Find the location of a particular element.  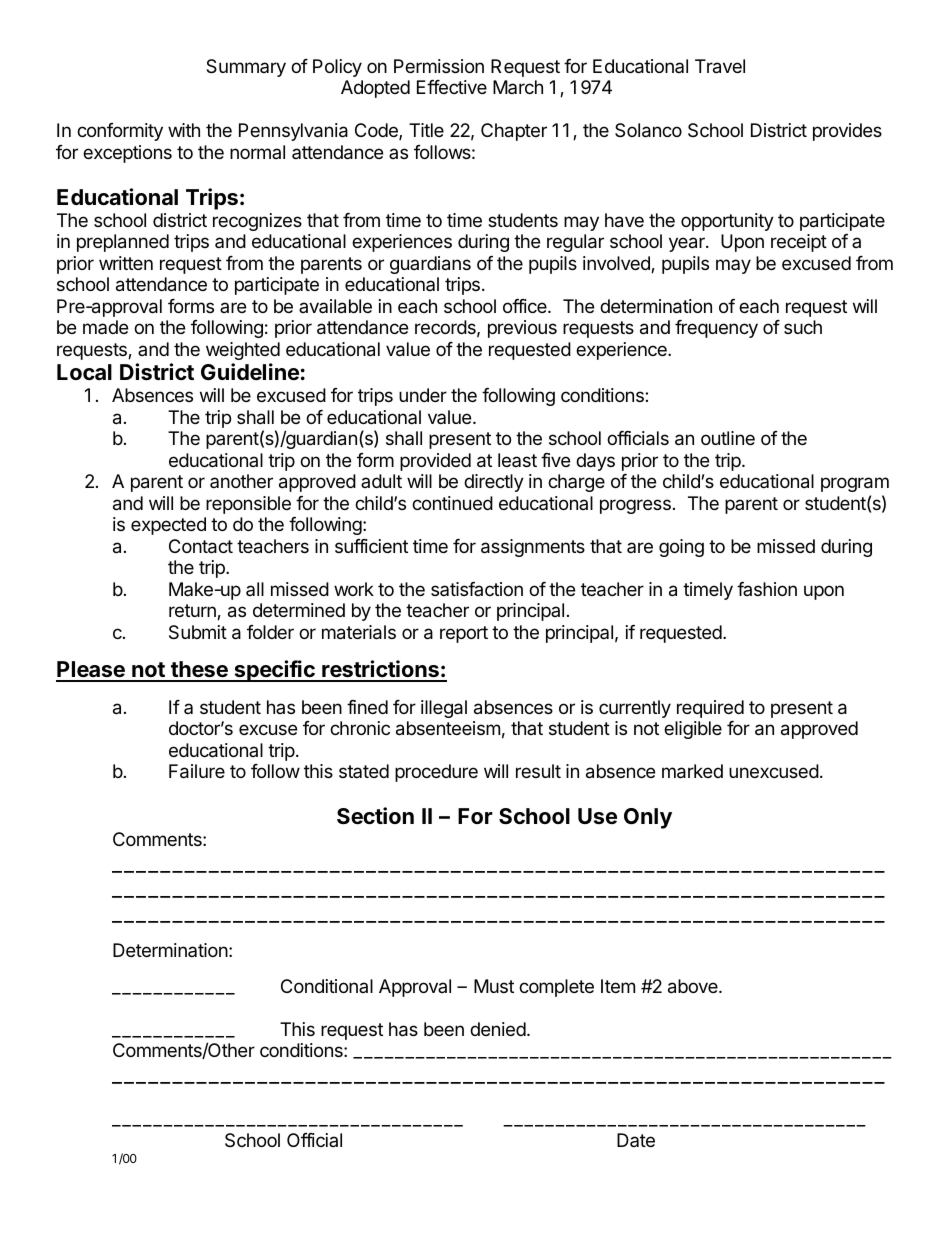

Effective is located at coordinates (452, 87).
